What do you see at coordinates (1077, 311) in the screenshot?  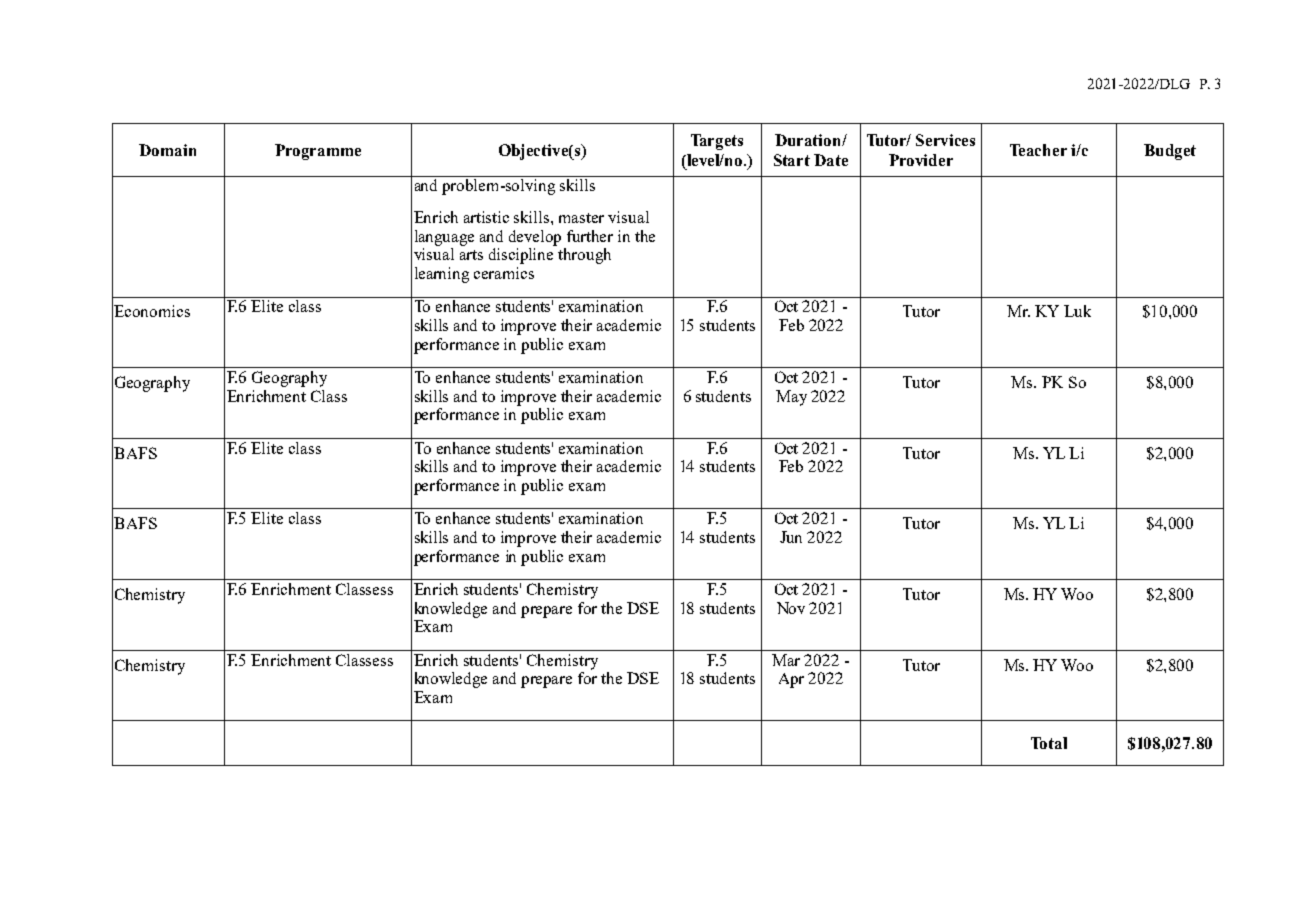 I see `Luk` at bounding box center [1077, 311].
